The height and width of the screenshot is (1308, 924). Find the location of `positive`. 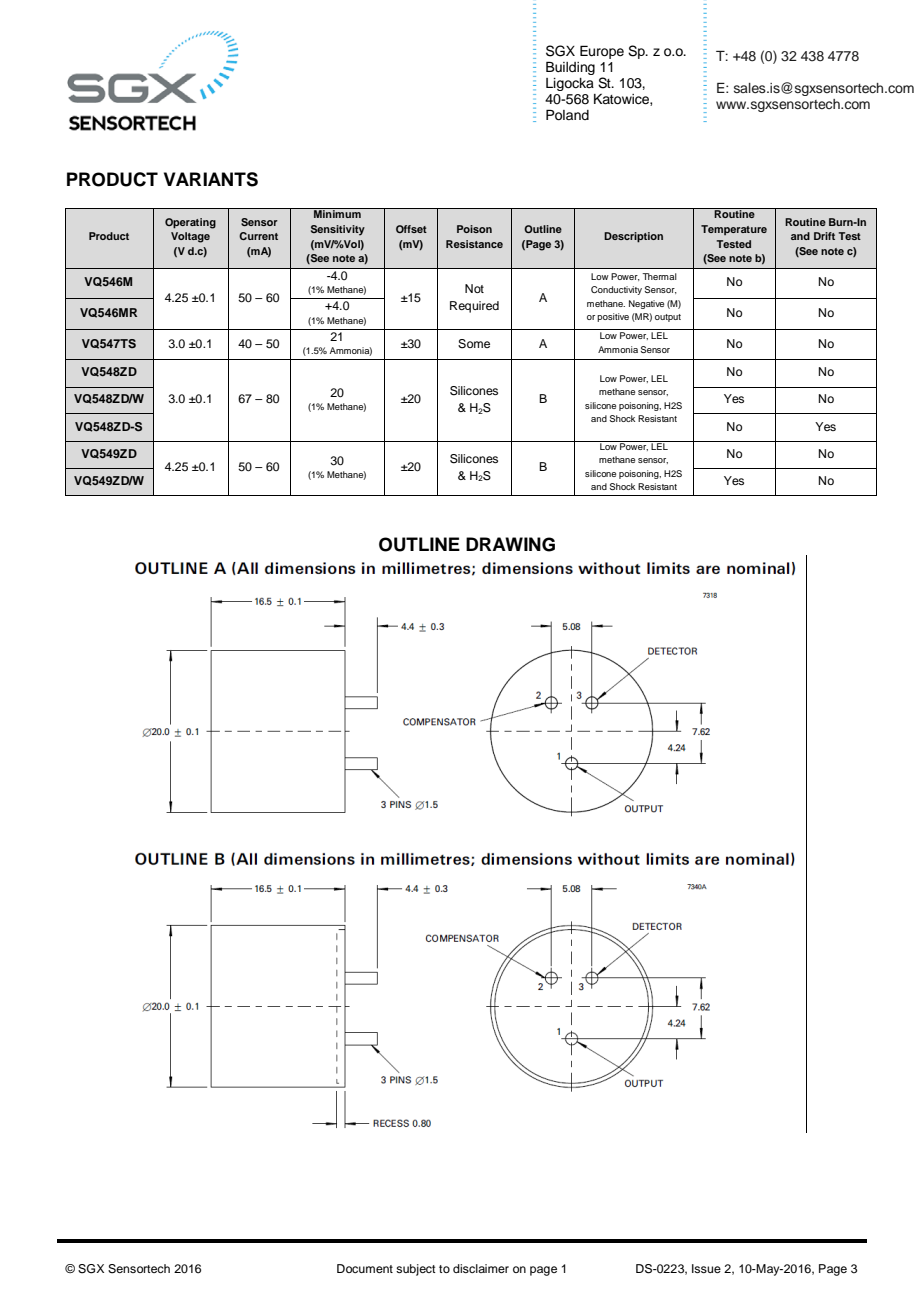

positive is located at coordinates (613, 317).
